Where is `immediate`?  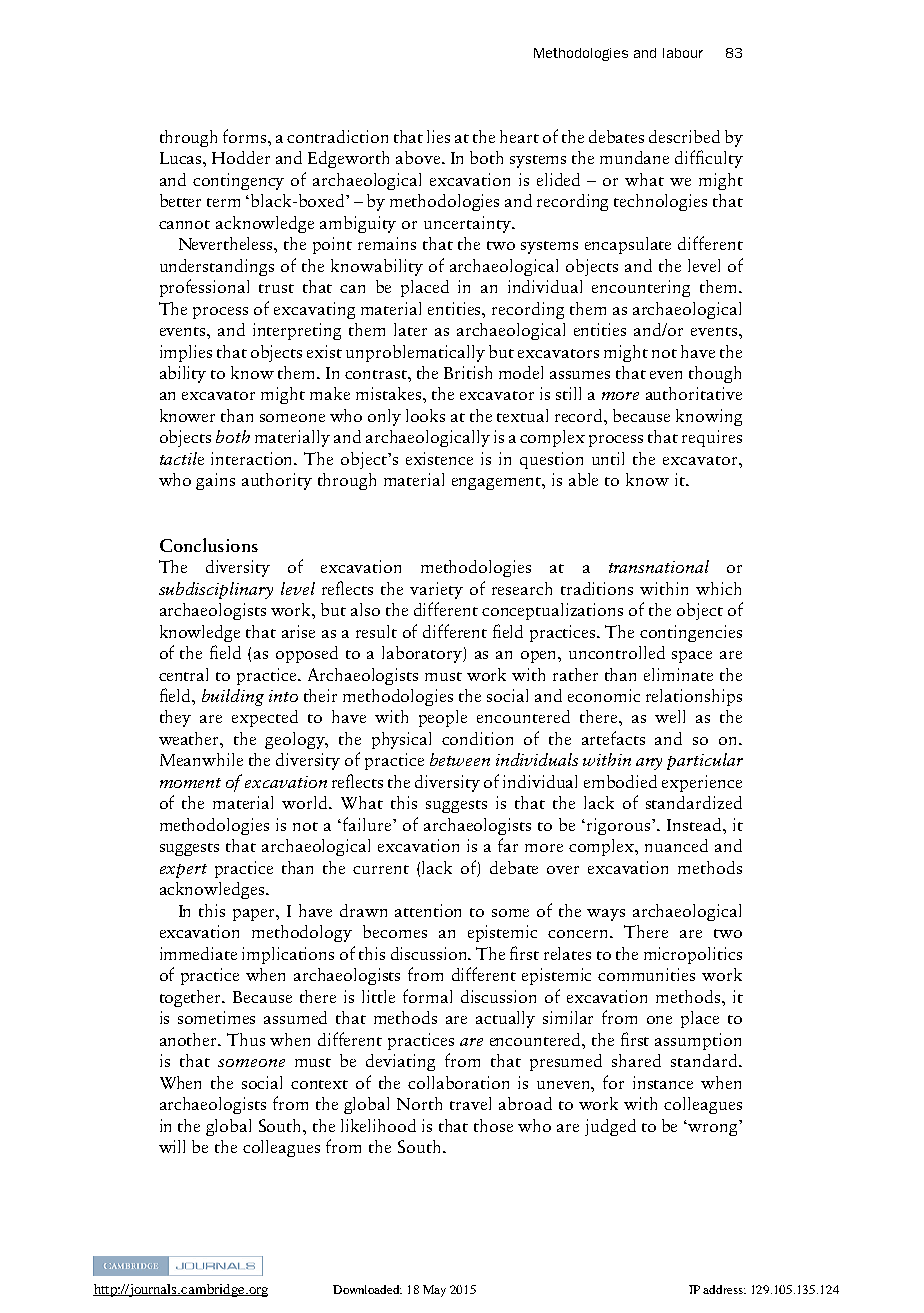 immediate is located at coordinates (198, 953).
